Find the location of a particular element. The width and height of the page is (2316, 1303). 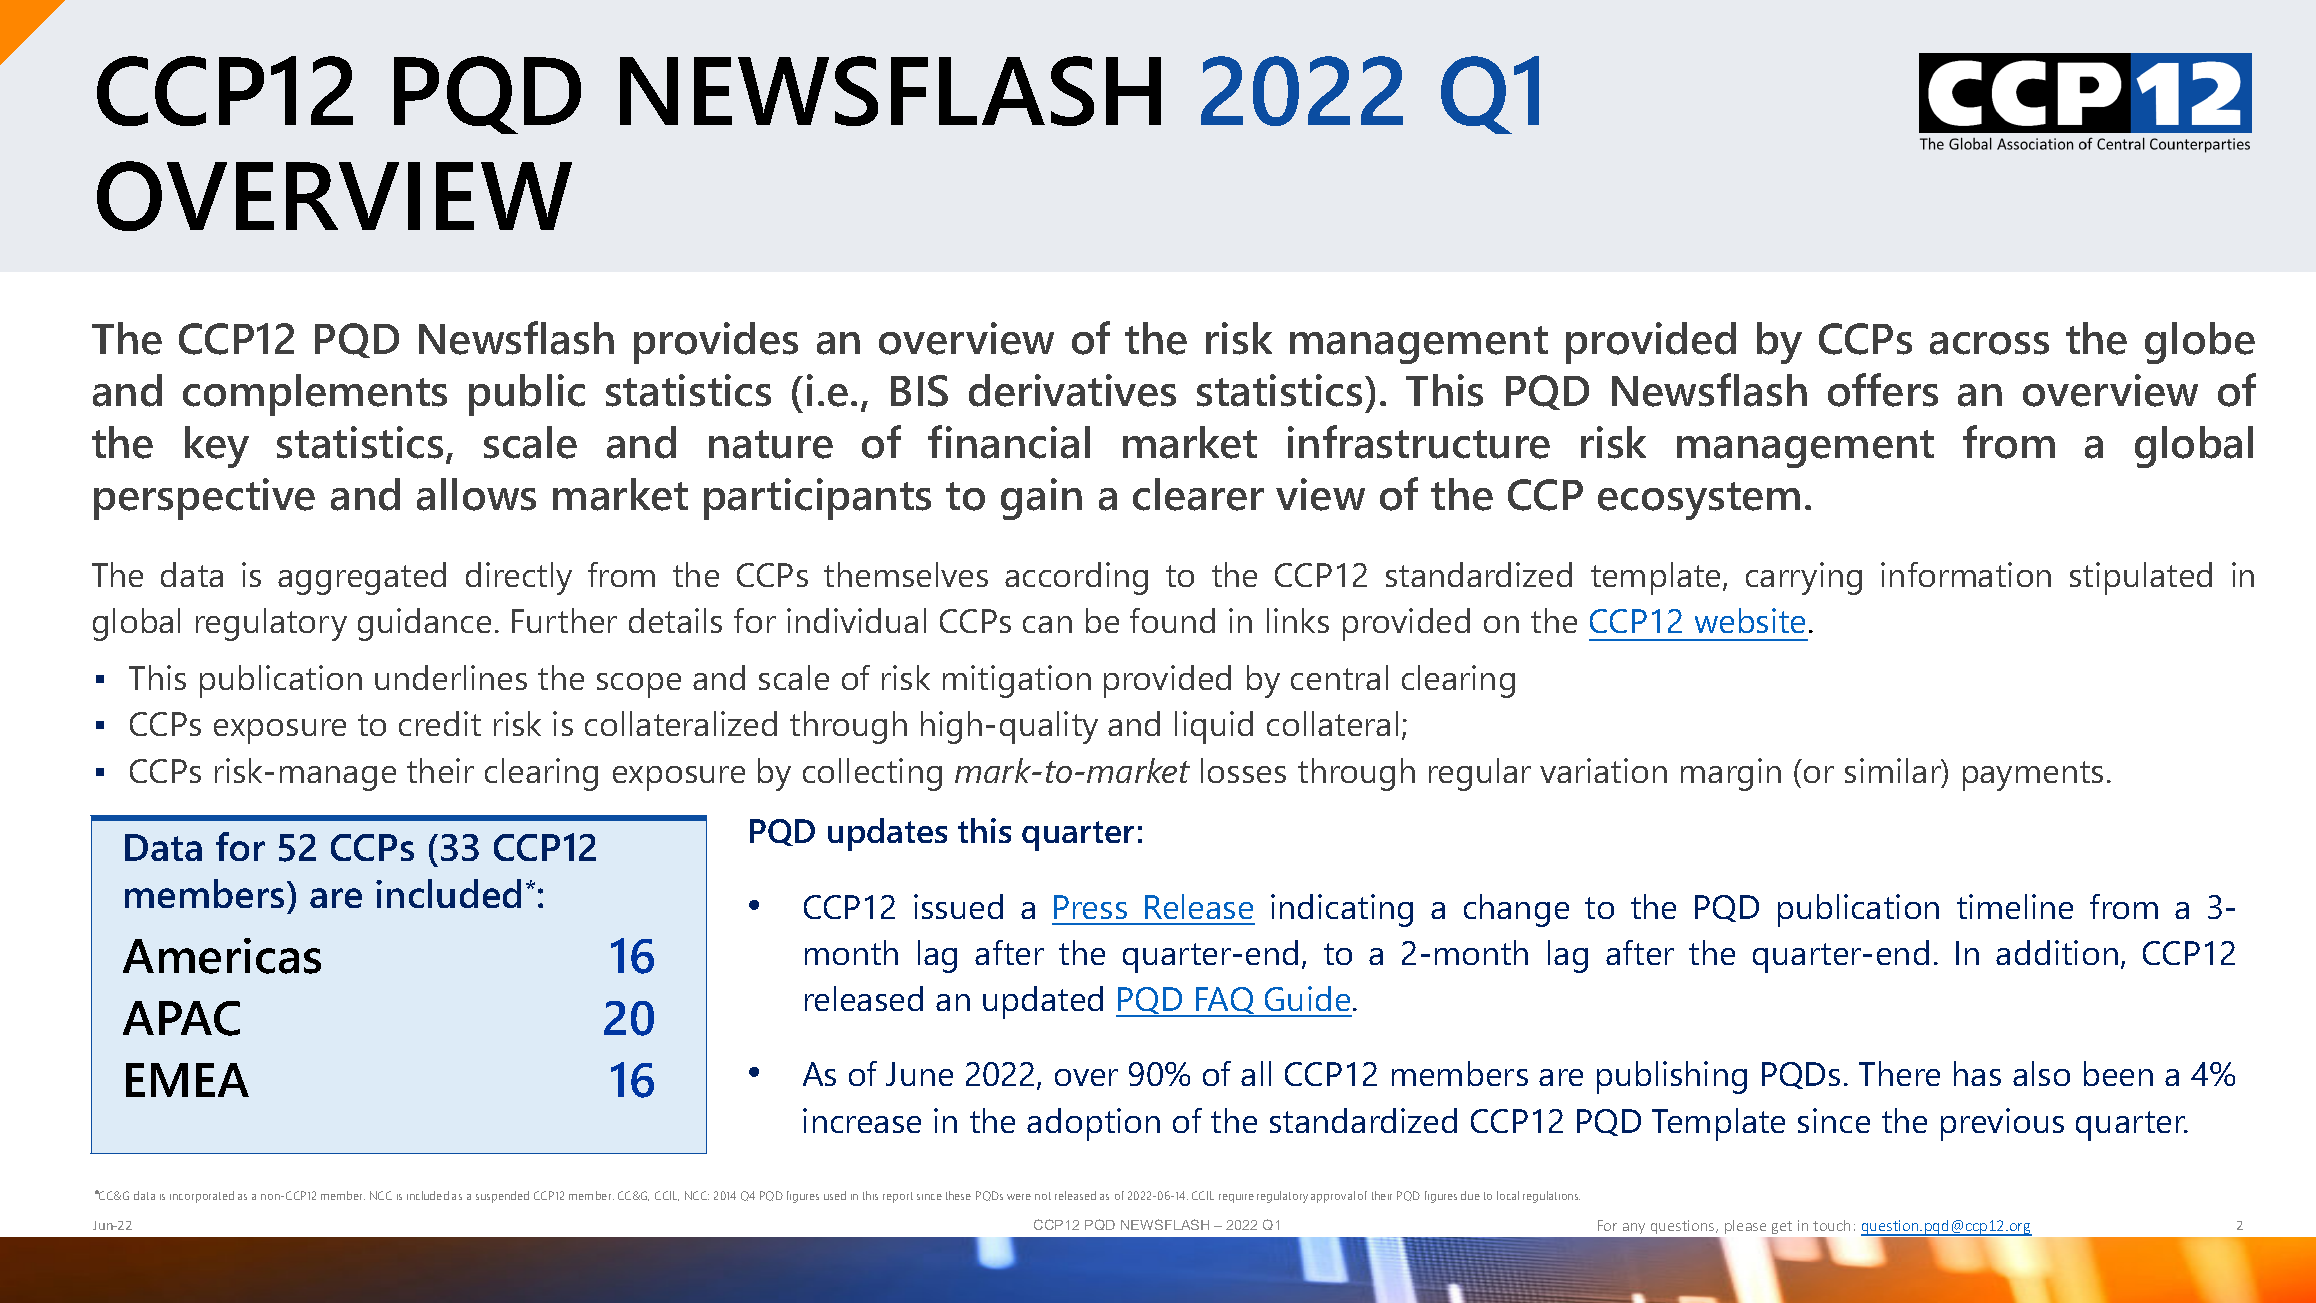

complements is located at coordinates (315, 395).
